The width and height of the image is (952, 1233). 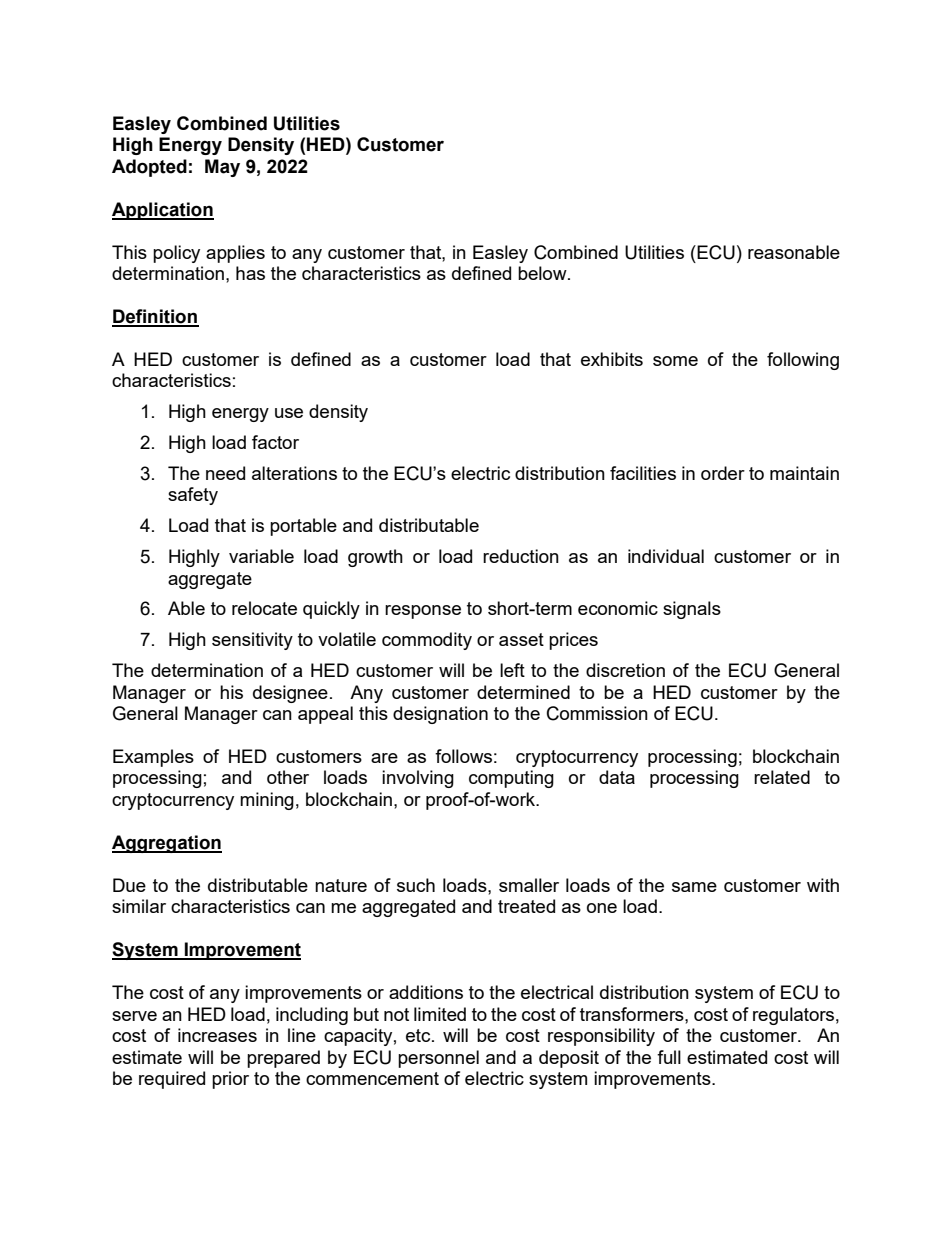 What do you see at coordinates (521, 556) in the image?
I see `reduction` at bounding box center [521, 556].
